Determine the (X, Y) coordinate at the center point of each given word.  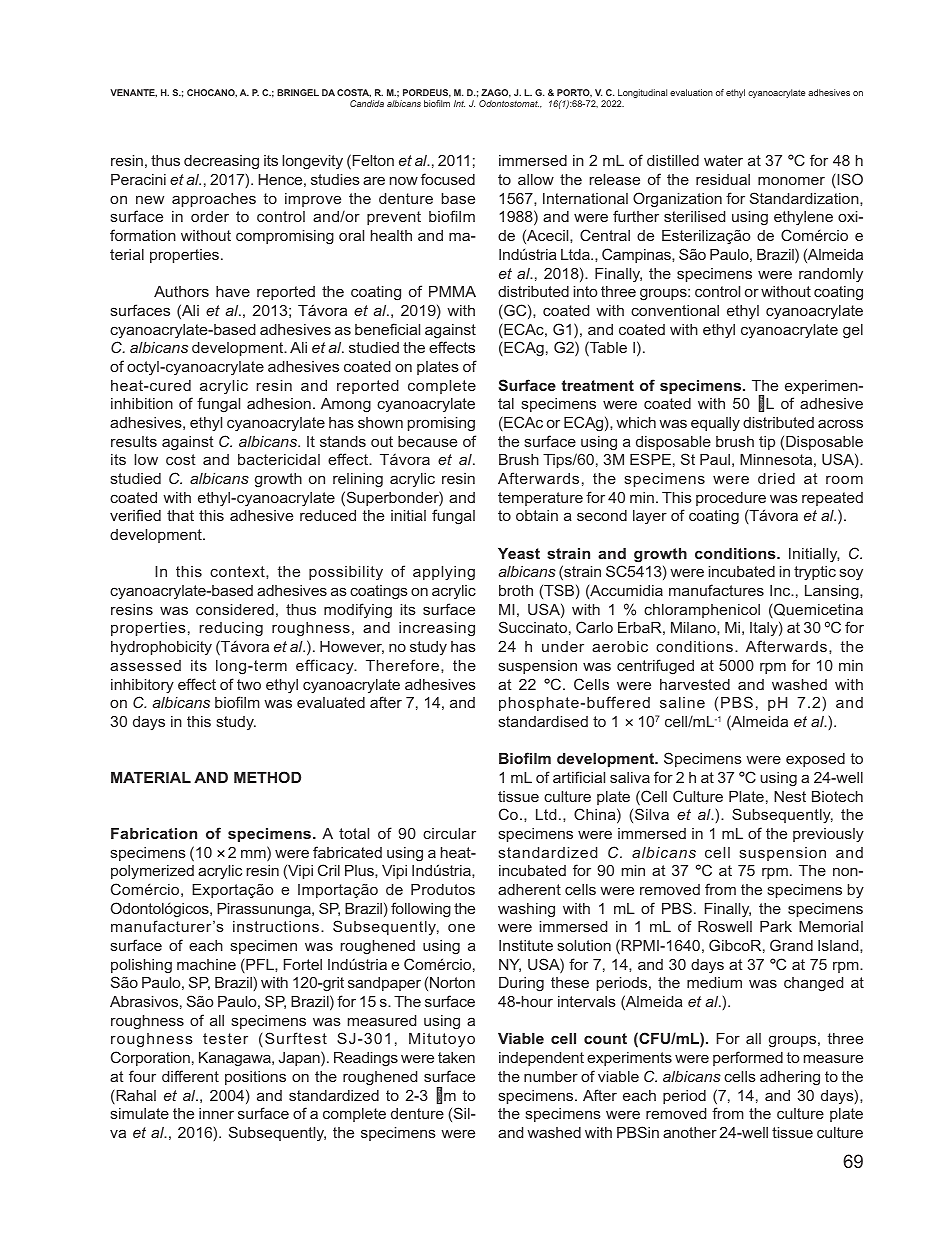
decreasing (221, 162)
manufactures (716, 590)
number (551, 1076)
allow (536, 179)
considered (235, 609)
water (723, 160)
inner (216, 1113)
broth (516, 590)
